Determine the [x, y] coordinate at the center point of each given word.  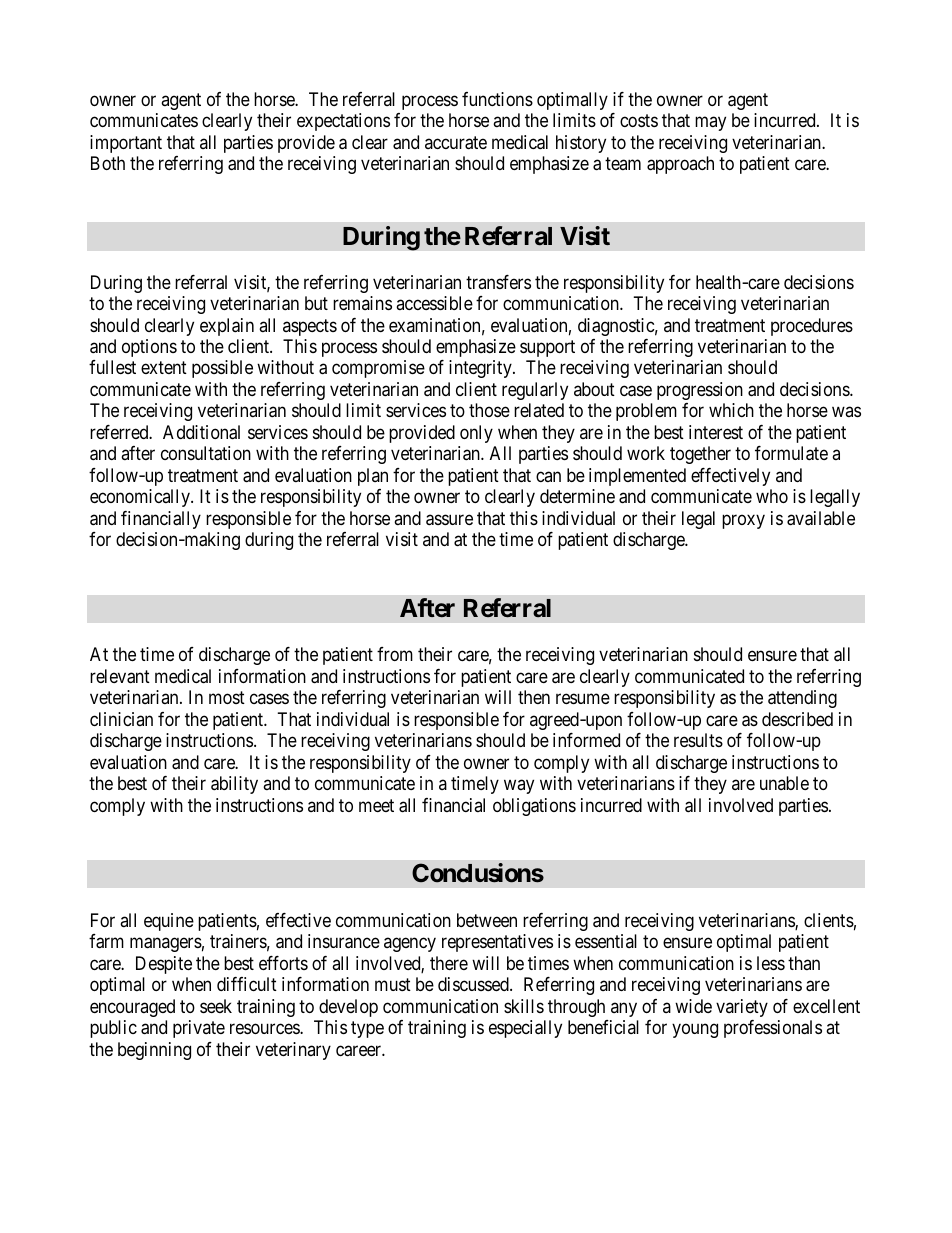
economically [141, 498]
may [710, 124]
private [199, 1029]
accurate [456, 143]
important [126, 144]
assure [449, 520]
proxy [743, 521]
